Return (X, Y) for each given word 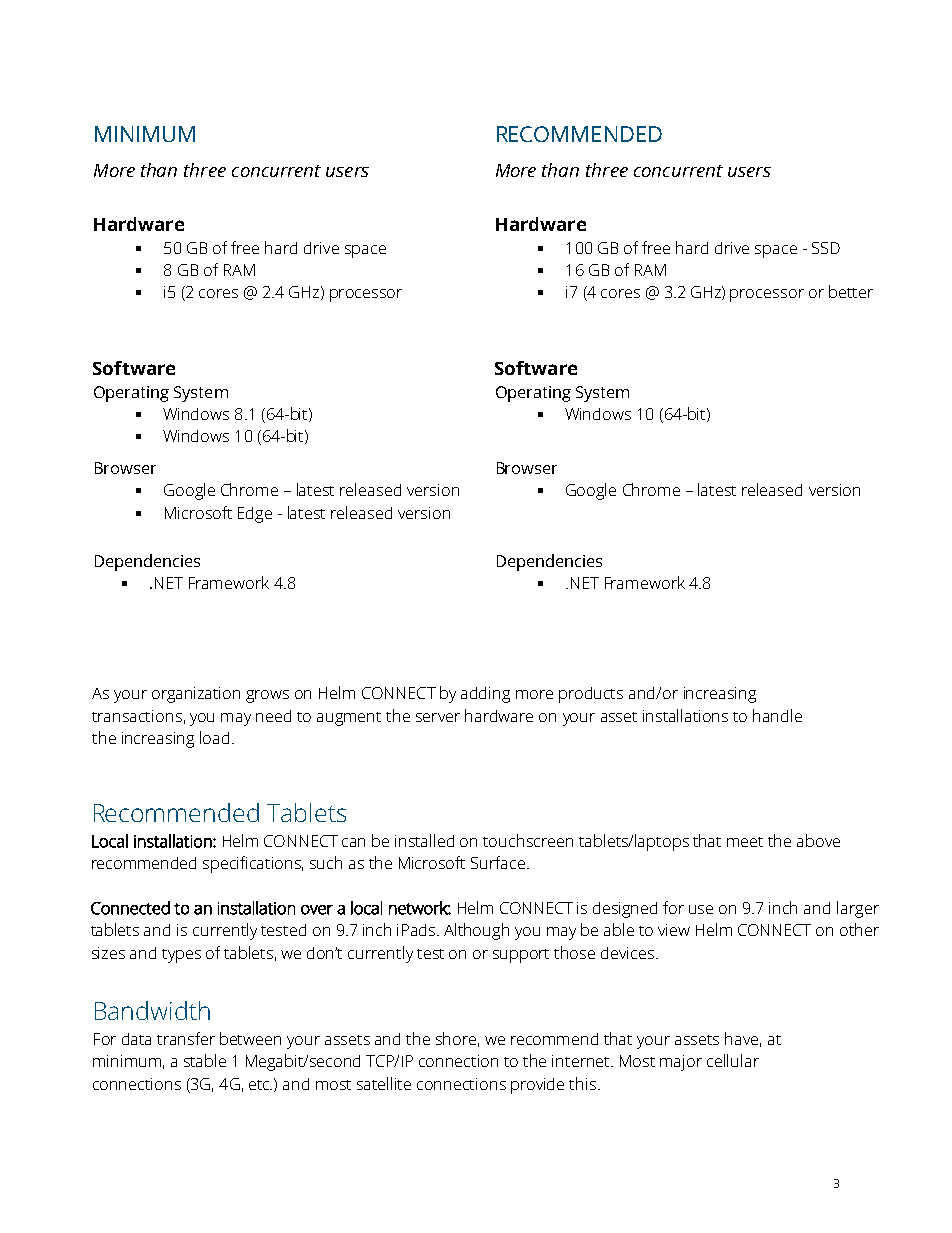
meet (745, 842)
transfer (186, 1038)
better (851, 291)
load (214, 737)
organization (196, 695)
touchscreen (528, 840)
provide (537, 1086)
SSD (826, 248)
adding (485, 695)
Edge (255, 515)
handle (777, 715)
